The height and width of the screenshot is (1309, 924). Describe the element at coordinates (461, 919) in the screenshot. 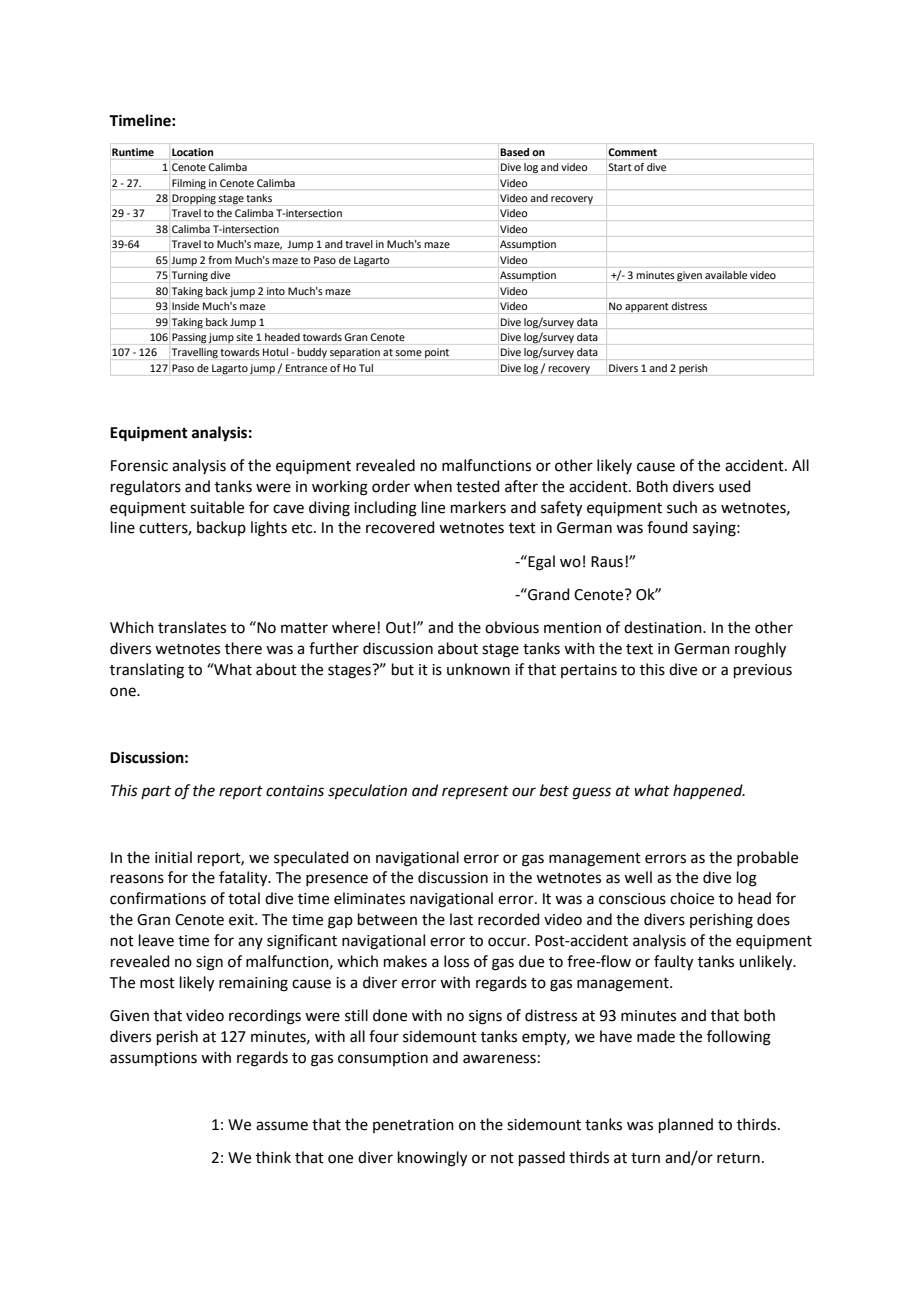

I see `last` at that location.
